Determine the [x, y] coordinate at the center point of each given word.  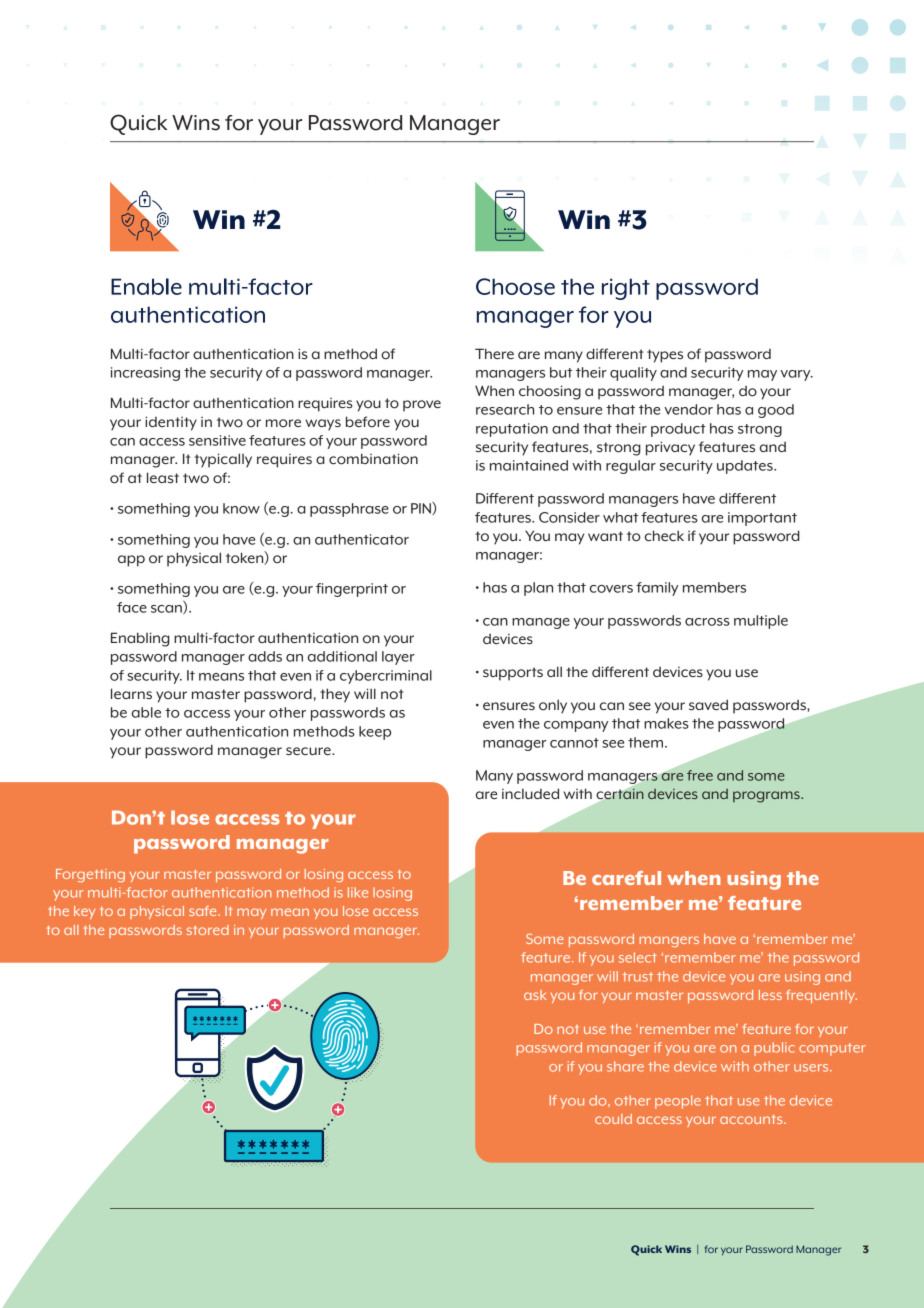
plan [538, 589]
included [530, 793]
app [131, 561]
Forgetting [90, 875]
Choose [515, 286]
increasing [145, 374]
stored [208, 930]
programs [767, 797]
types [665, 356]
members [714, 587]
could [613, 1119]
